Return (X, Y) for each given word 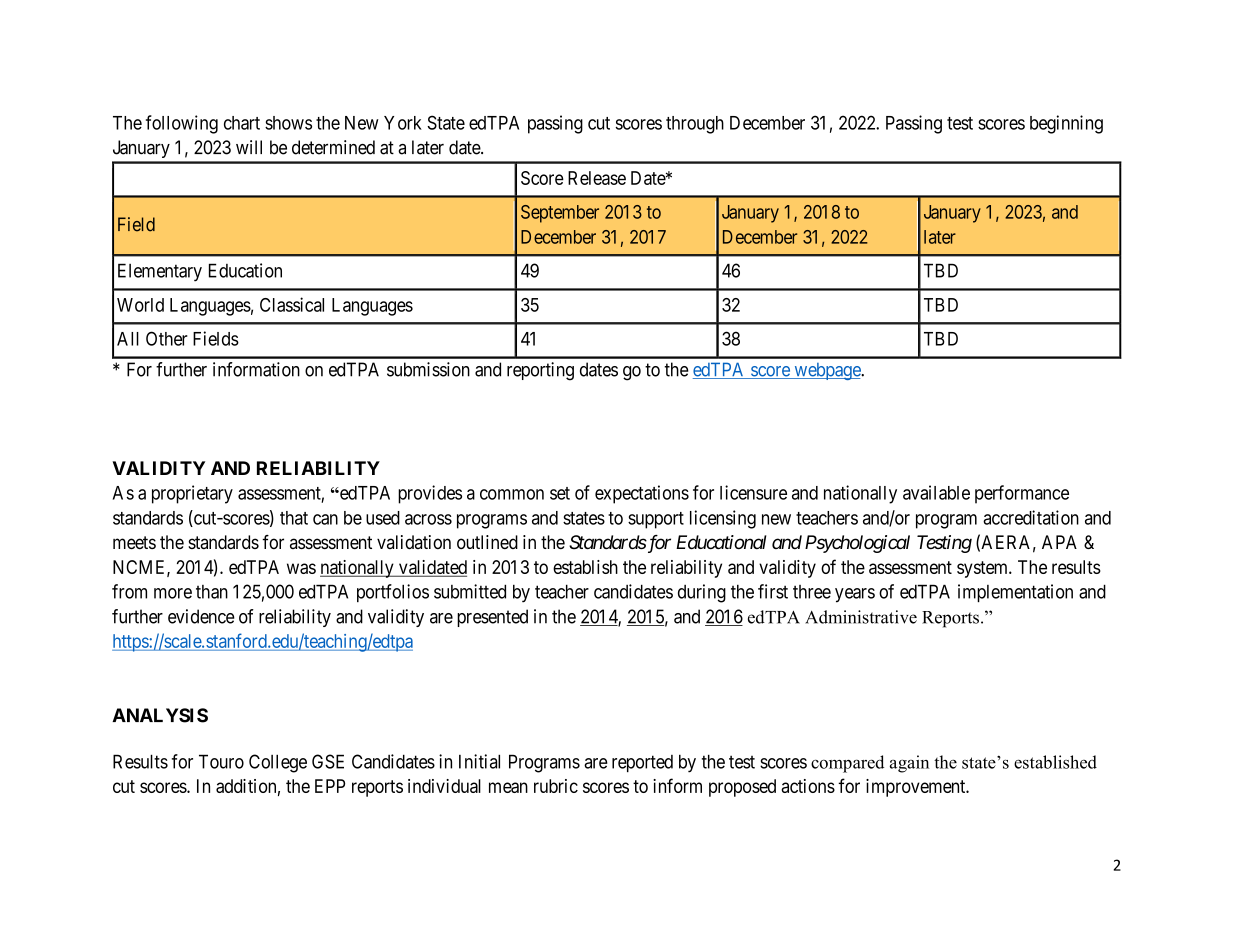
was (301, 568)
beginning (1066, 124)
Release (597, 178)
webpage (827, 371)
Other (167, 338)
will (249, 147)
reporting (540, 371)
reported (642, 763)
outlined (487, 542)
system (983, 569)
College (278, 763)
